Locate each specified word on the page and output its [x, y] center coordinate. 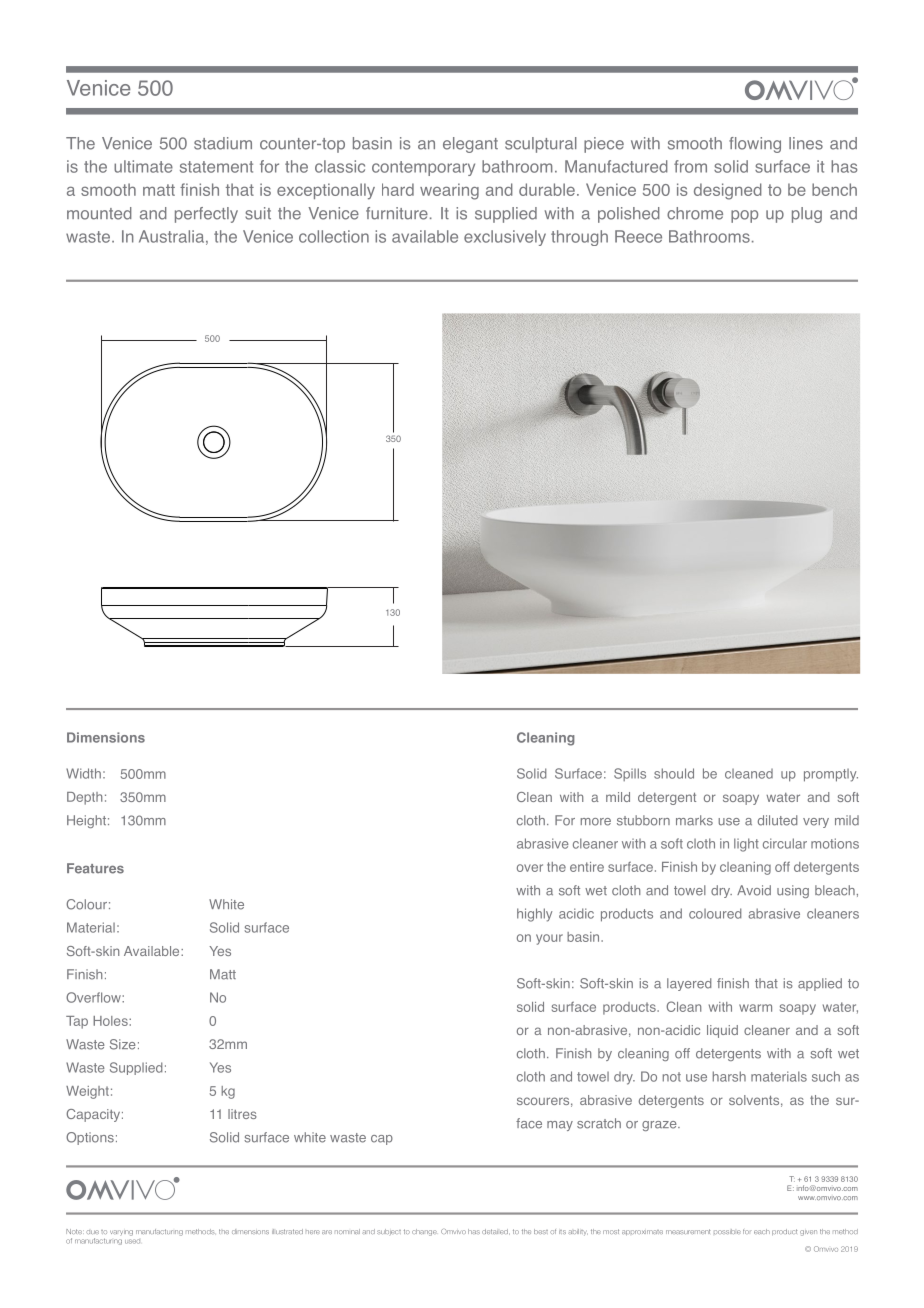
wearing [449, 191]
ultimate [143, 166]
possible [727, 1231]
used [132, 1239]
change [424, 1232]
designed [728, 191]
